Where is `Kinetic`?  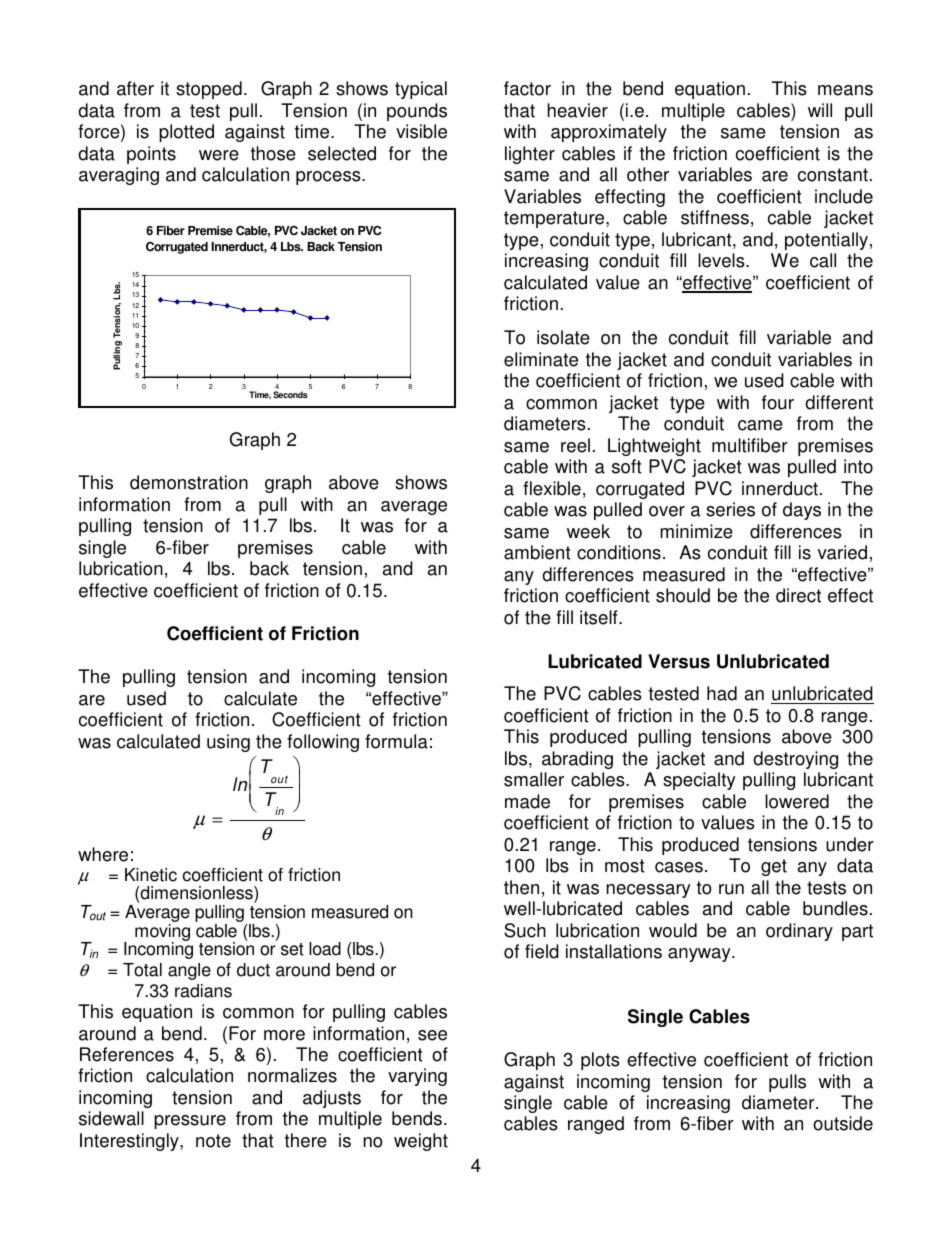
Kinetic is located at coordinates (151, 875).
